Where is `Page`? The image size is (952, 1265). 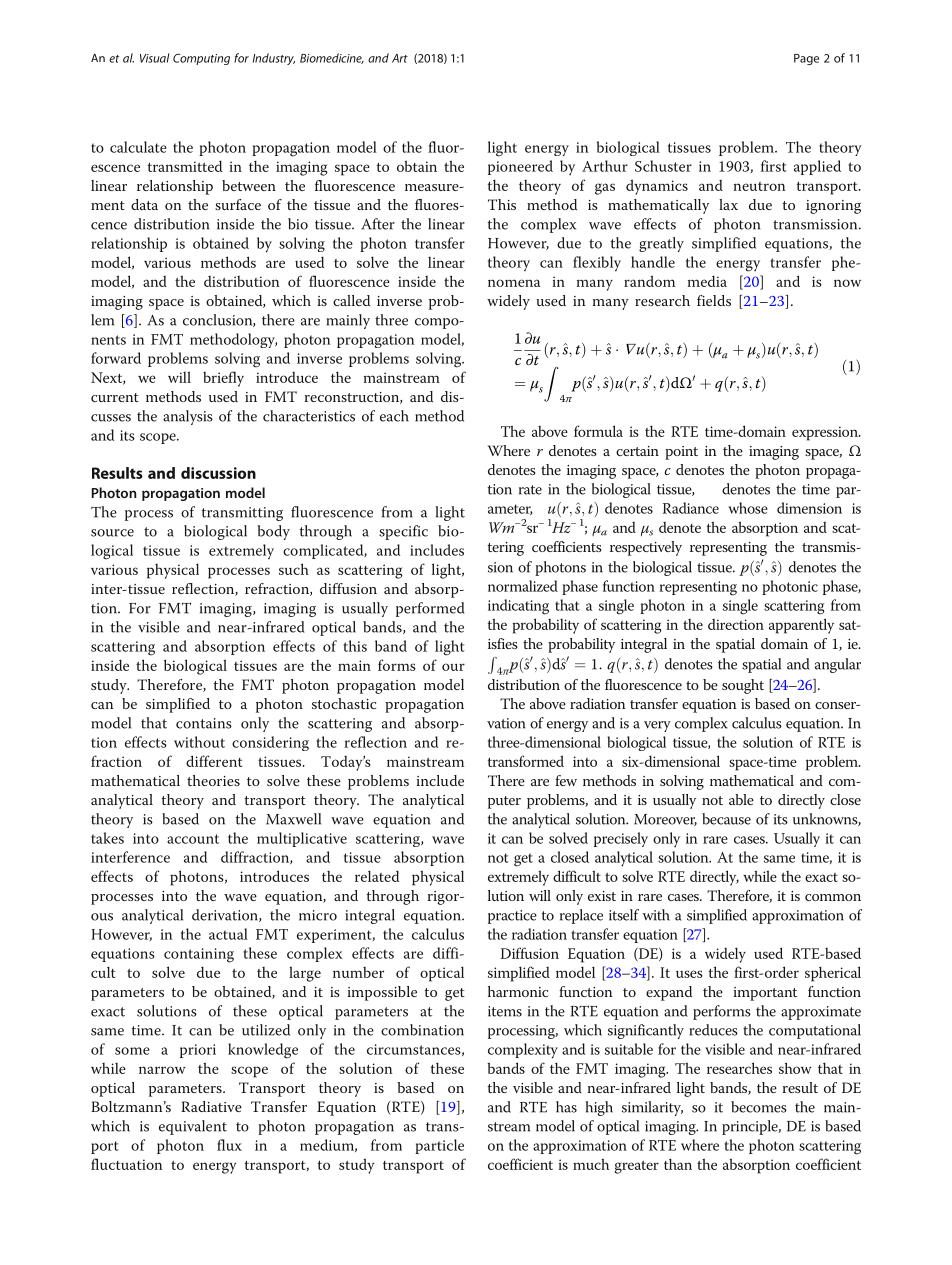
Page is located at coordinates (806, 59).
